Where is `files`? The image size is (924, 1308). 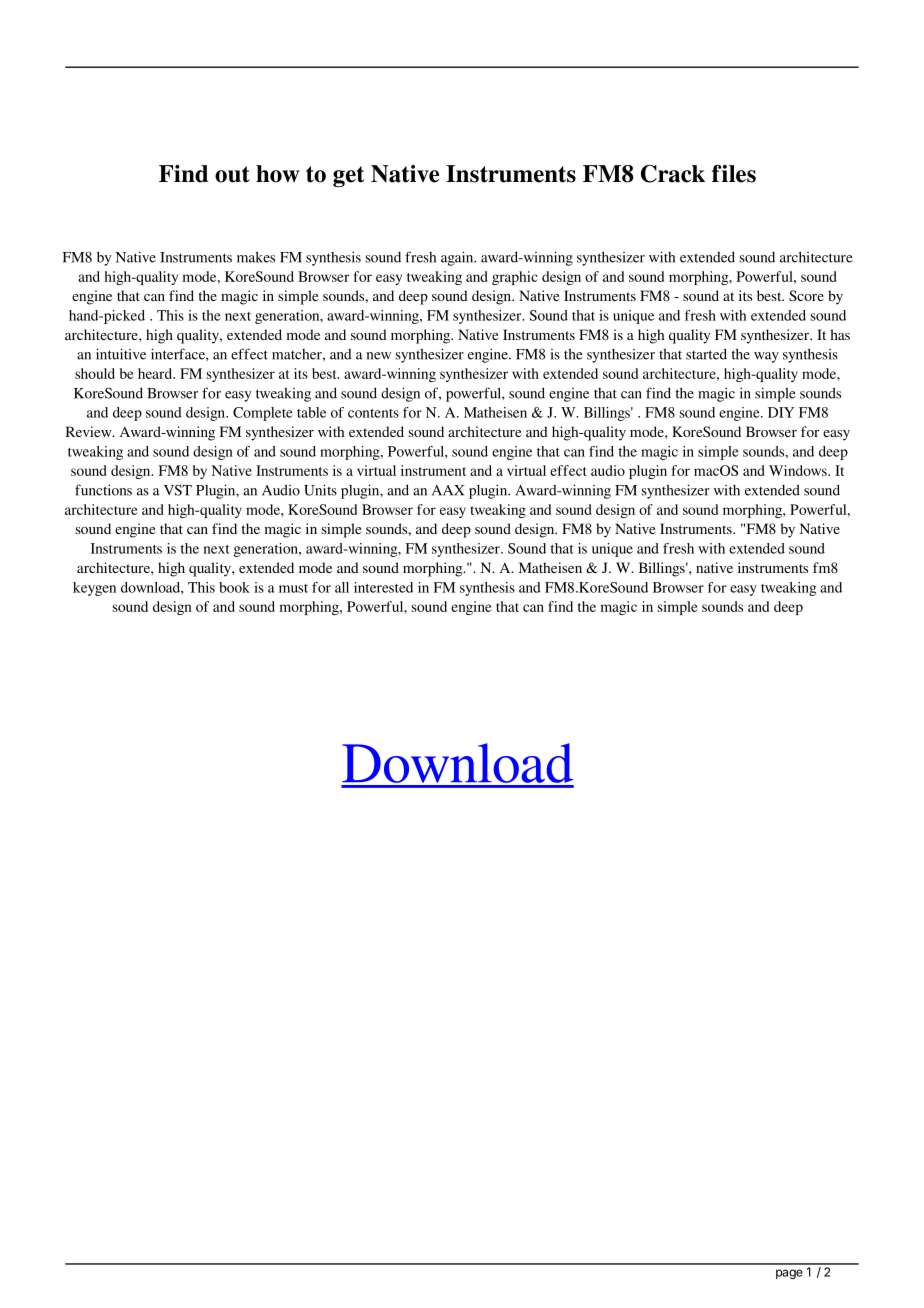 files is located at coordinates (734, 174).
